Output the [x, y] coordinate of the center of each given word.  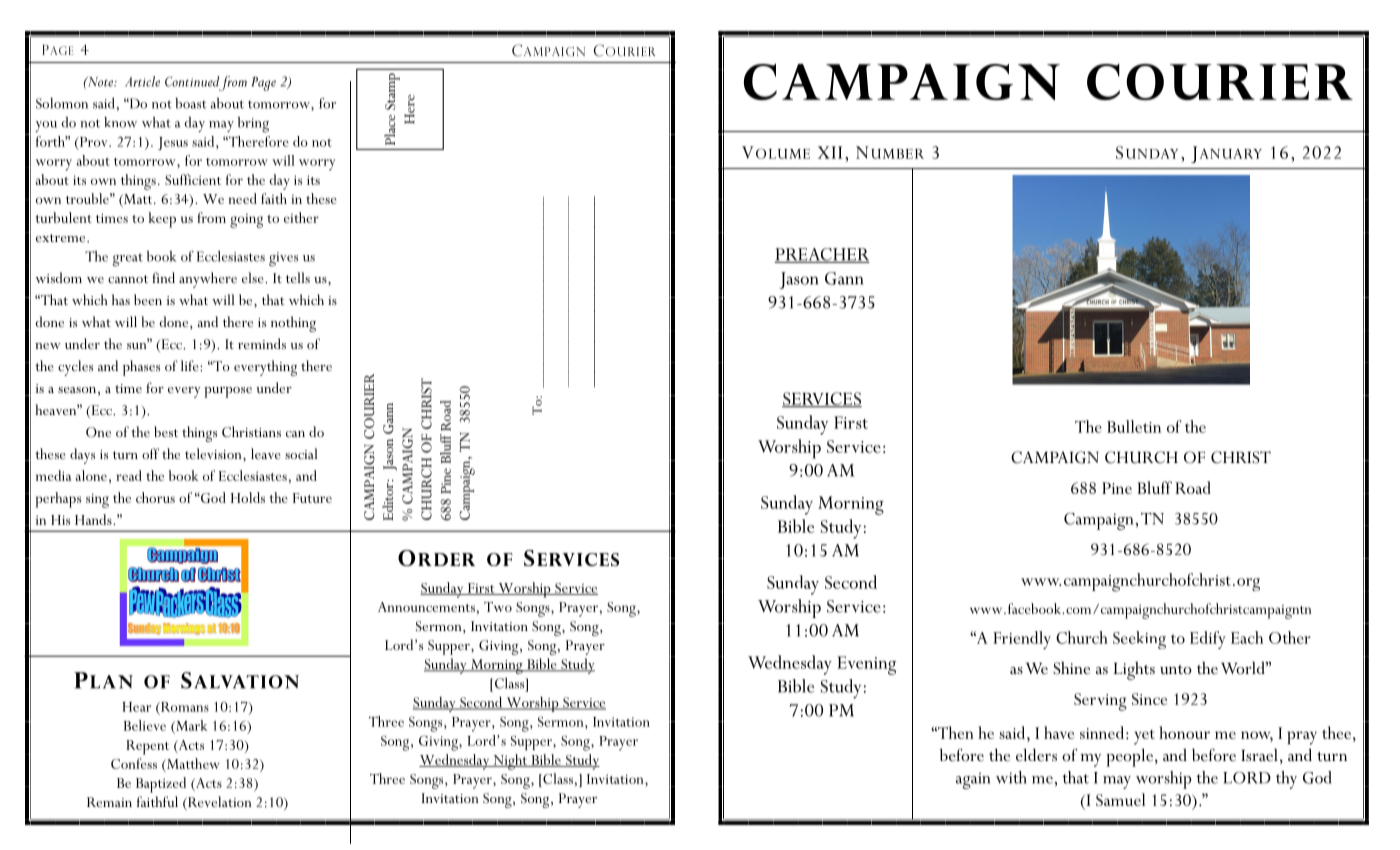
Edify [1208, 640]
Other [1290, 637]
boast [191, 103]
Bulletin [1134, 426]
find [163, 277]
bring [253, 125]
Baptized [161, 785]
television [214, 453]
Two [498, 607]
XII [830, 152]
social [301, 453]
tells [298, 277]
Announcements [426, 607]
